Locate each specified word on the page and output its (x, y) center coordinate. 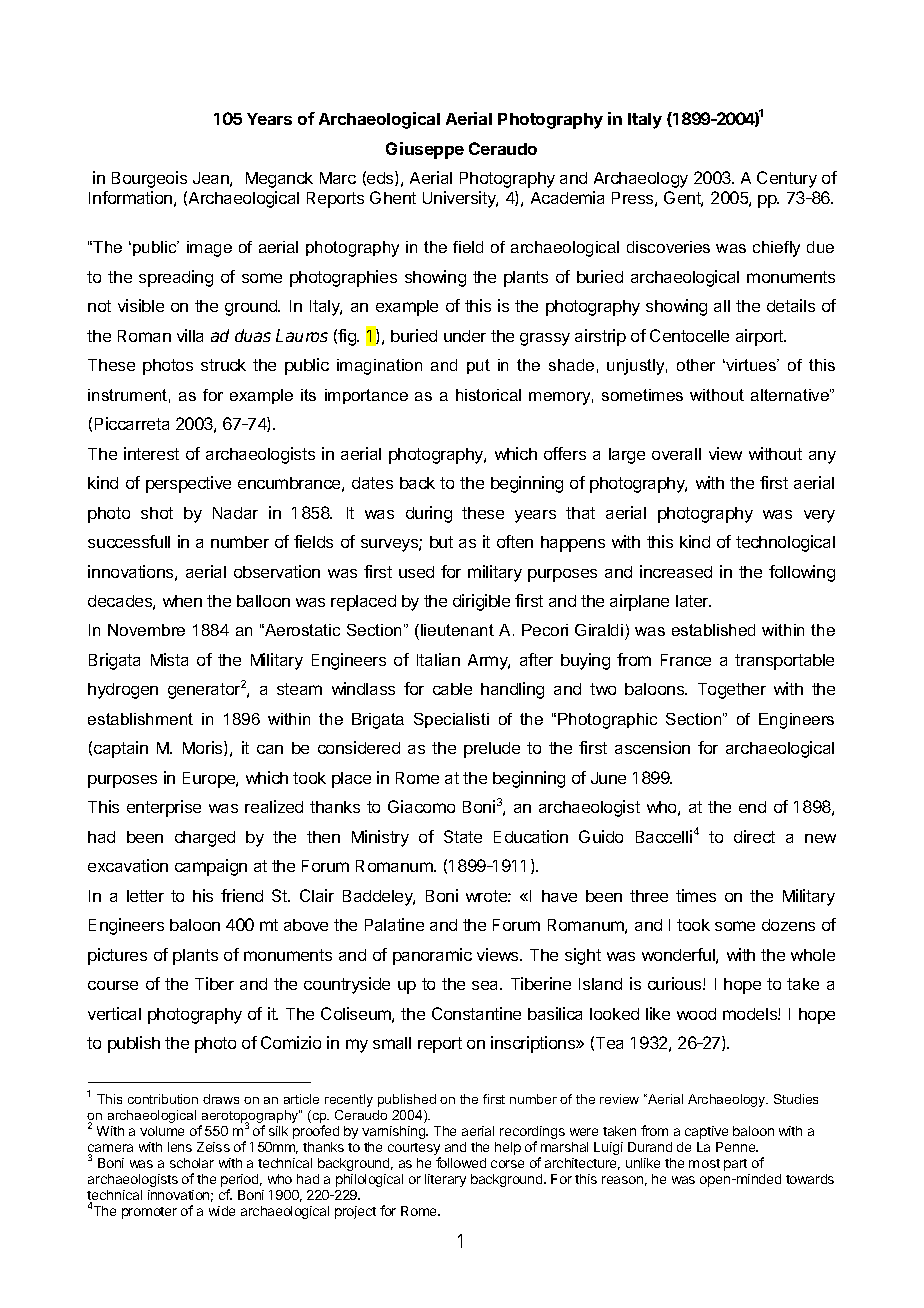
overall (676, 454)
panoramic (432, 956)
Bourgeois (149, 179)
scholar (192, 1163)
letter (145, 896)
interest (151, 453)
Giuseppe (425, 150)
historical (488, 395)
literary (445, 1180)
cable (452, 689)
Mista (169, 659)
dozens (788, 925)
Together (732, 691)
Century (787, 179)
